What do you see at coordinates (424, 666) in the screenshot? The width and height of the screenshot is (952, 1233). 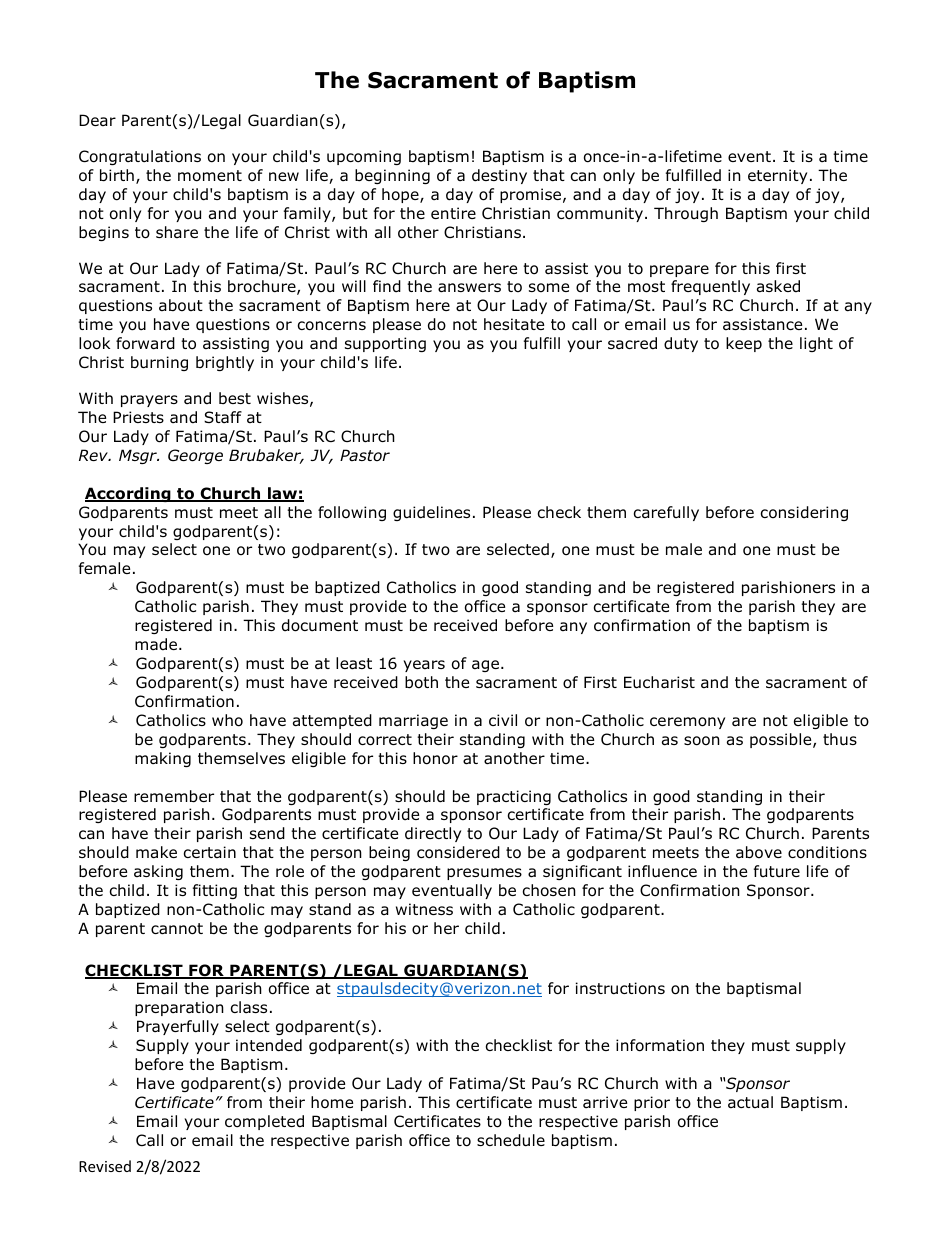 I see `years` at bounding box center [424, 666].
